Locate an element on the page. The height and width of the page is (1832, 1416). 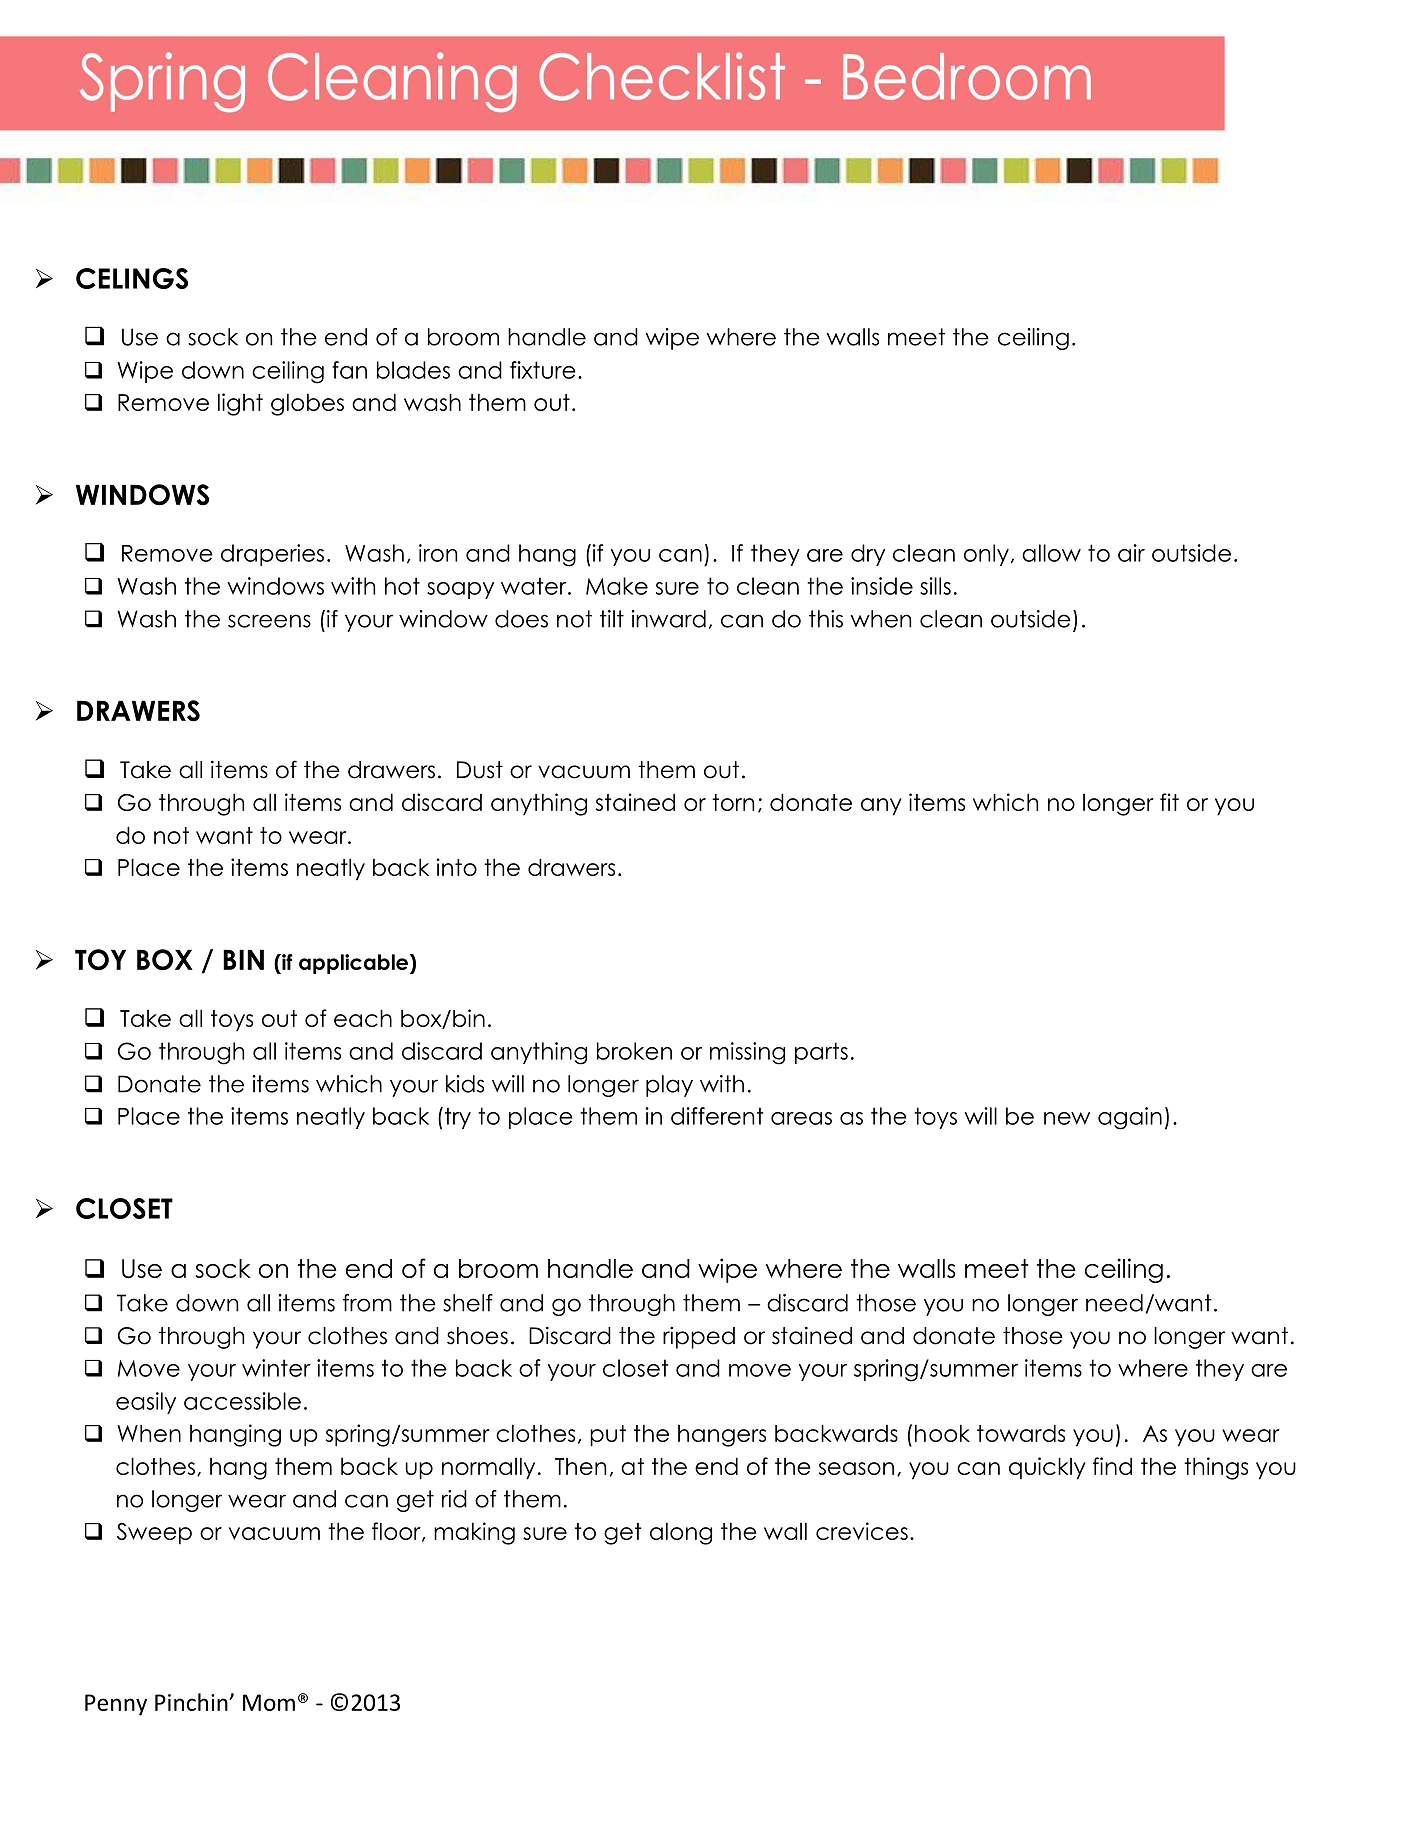
from is located at coordinates (367, 1303).
